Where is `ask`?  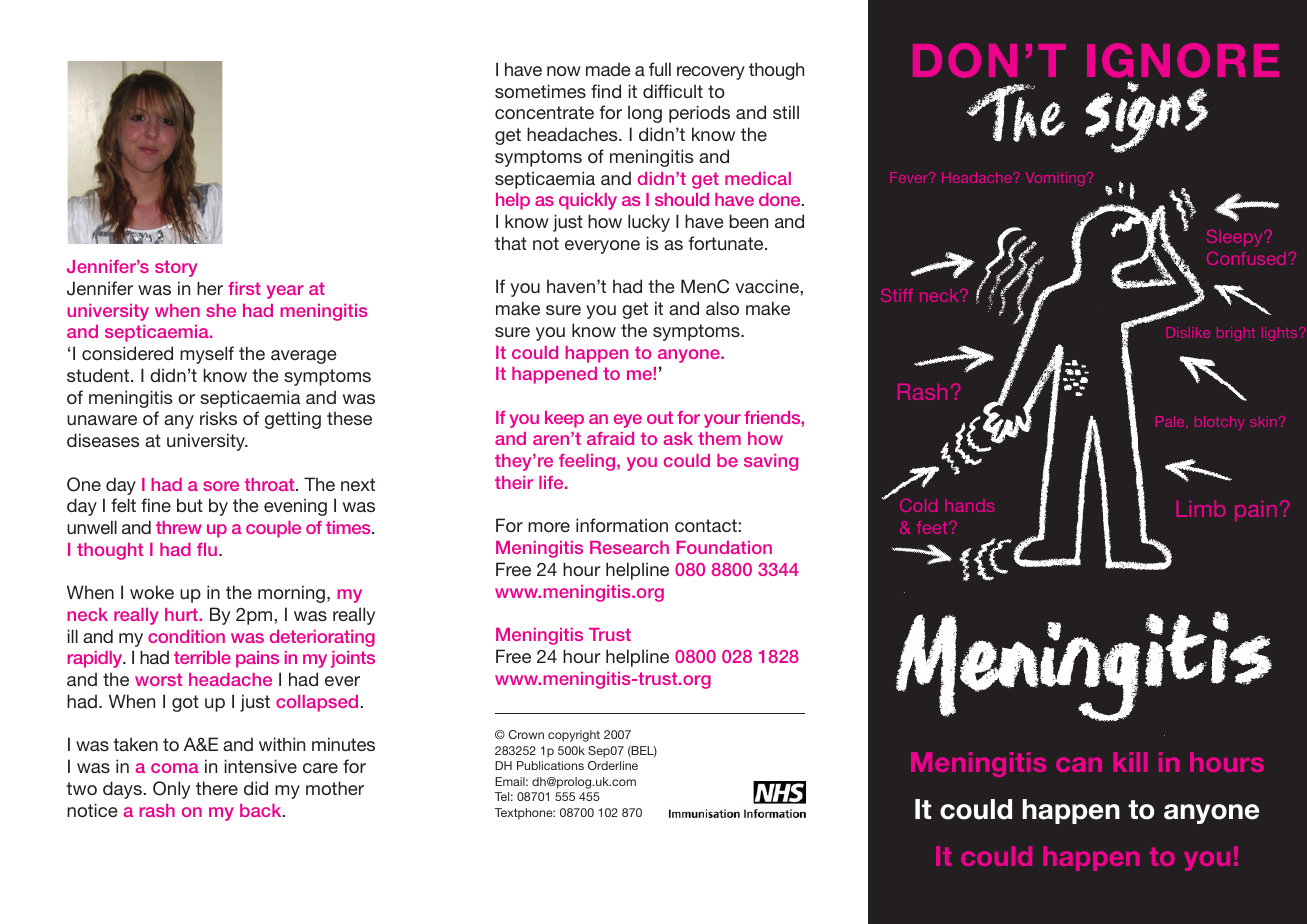
ask is located at coordinates (678, 438).
